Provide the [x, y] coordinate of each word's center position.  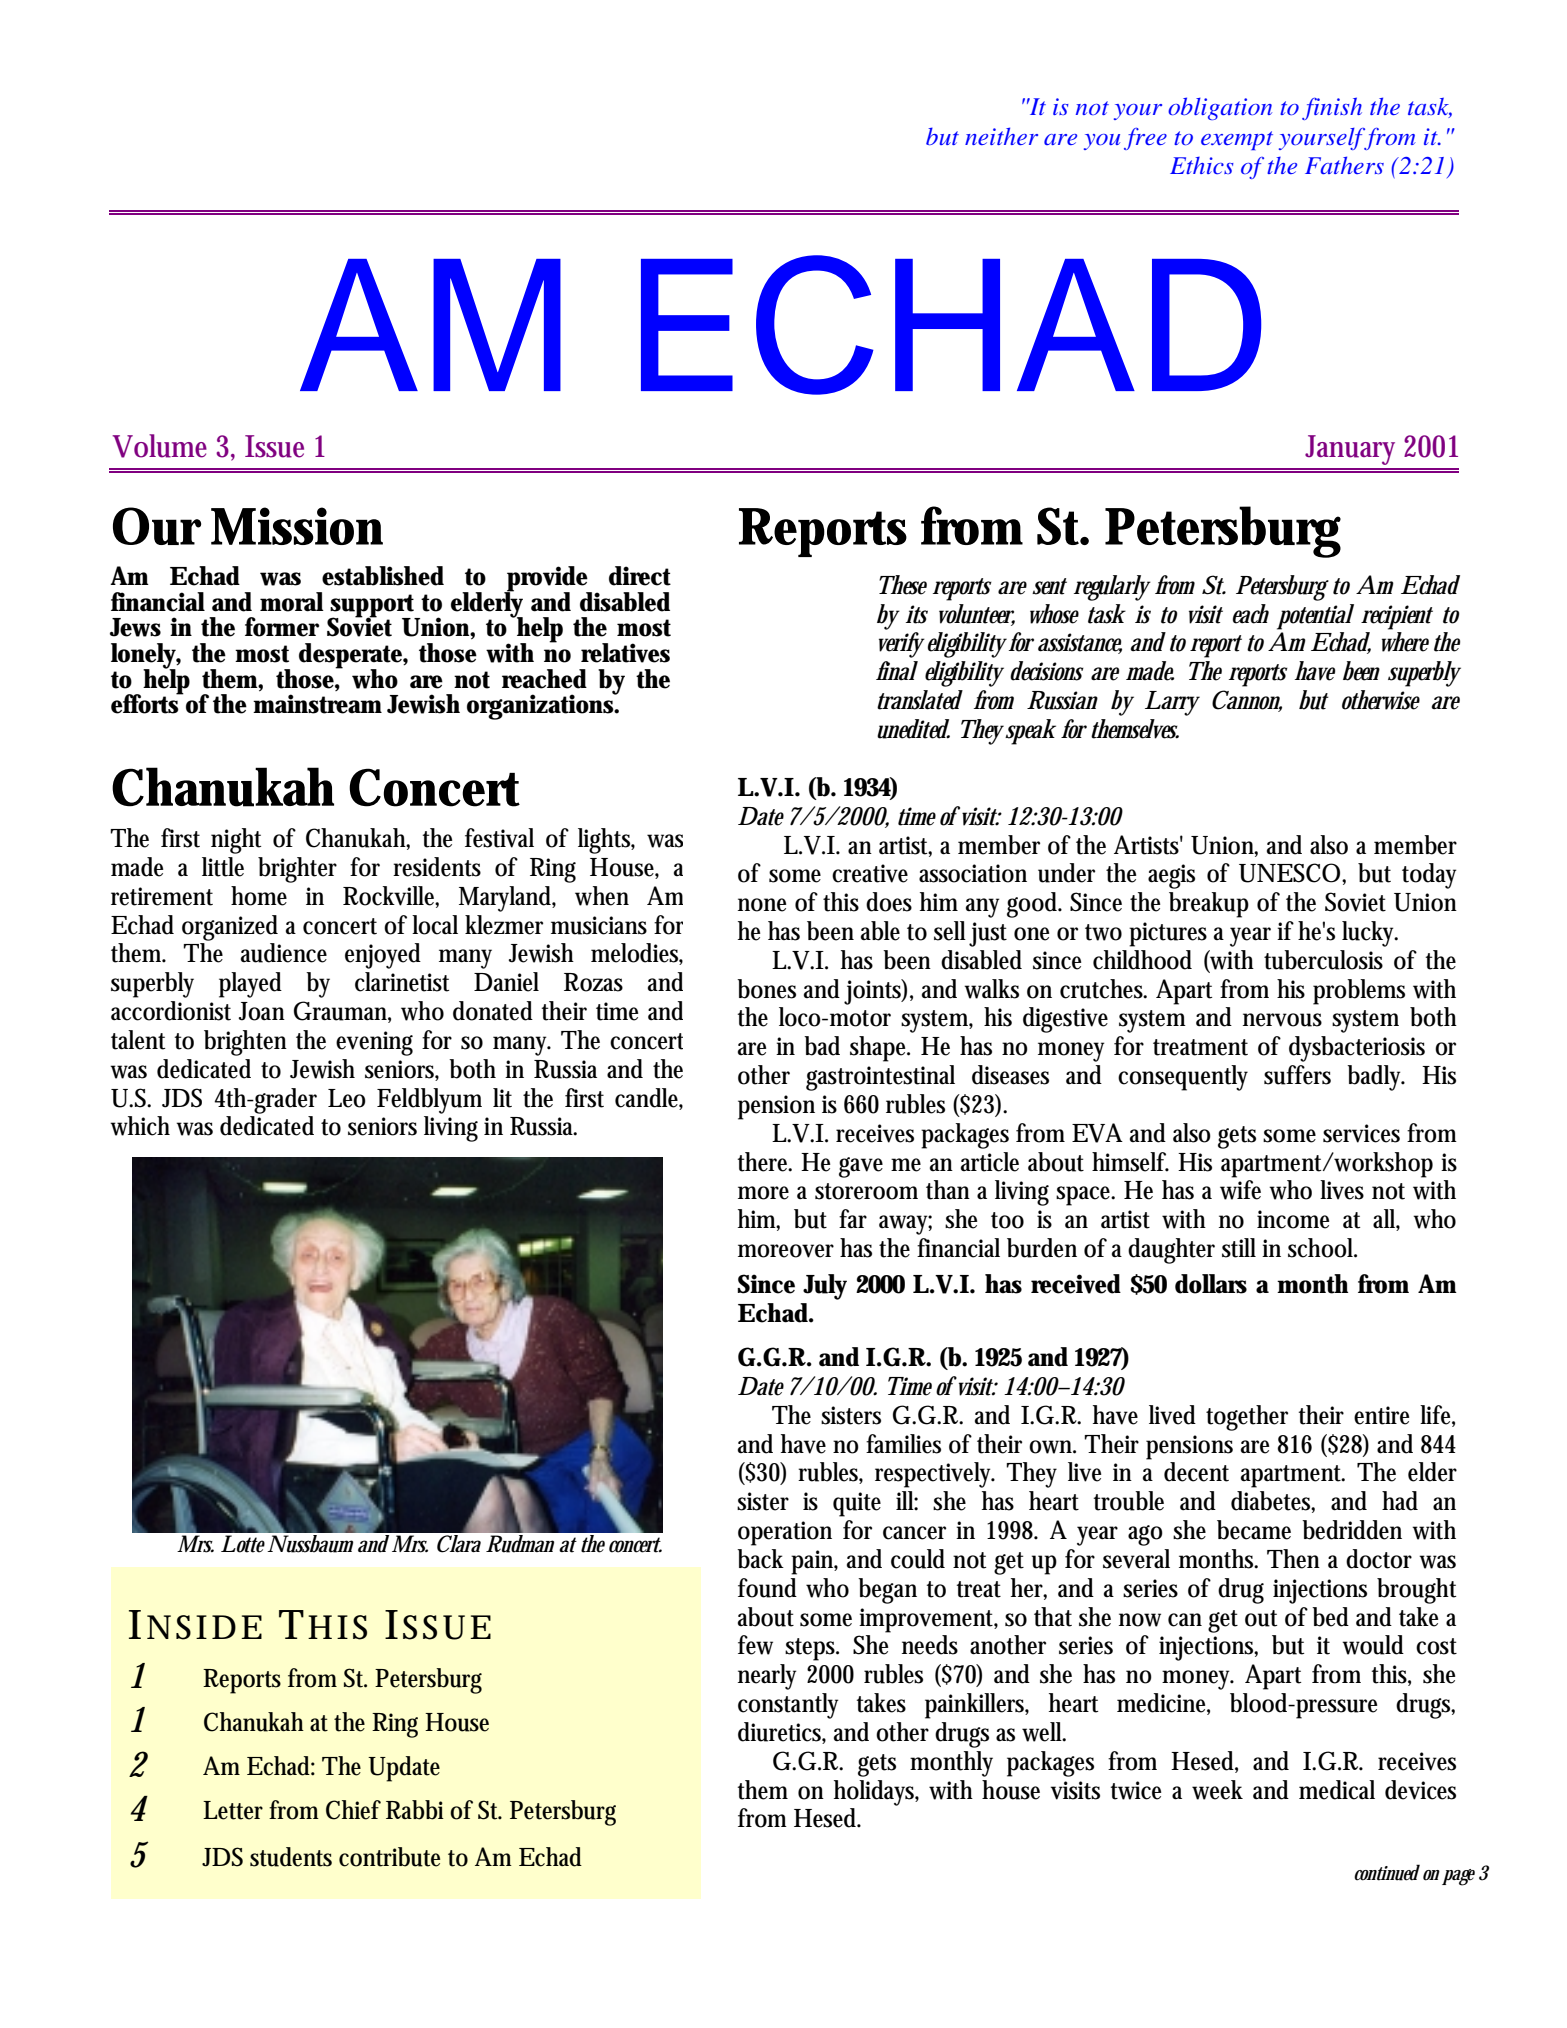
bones [766, 989]
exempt [1237, 140]
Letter [233, 1810]
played [250, 985]
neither [1001, 136]
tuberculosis [1323, 960]
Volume [159, 446]
